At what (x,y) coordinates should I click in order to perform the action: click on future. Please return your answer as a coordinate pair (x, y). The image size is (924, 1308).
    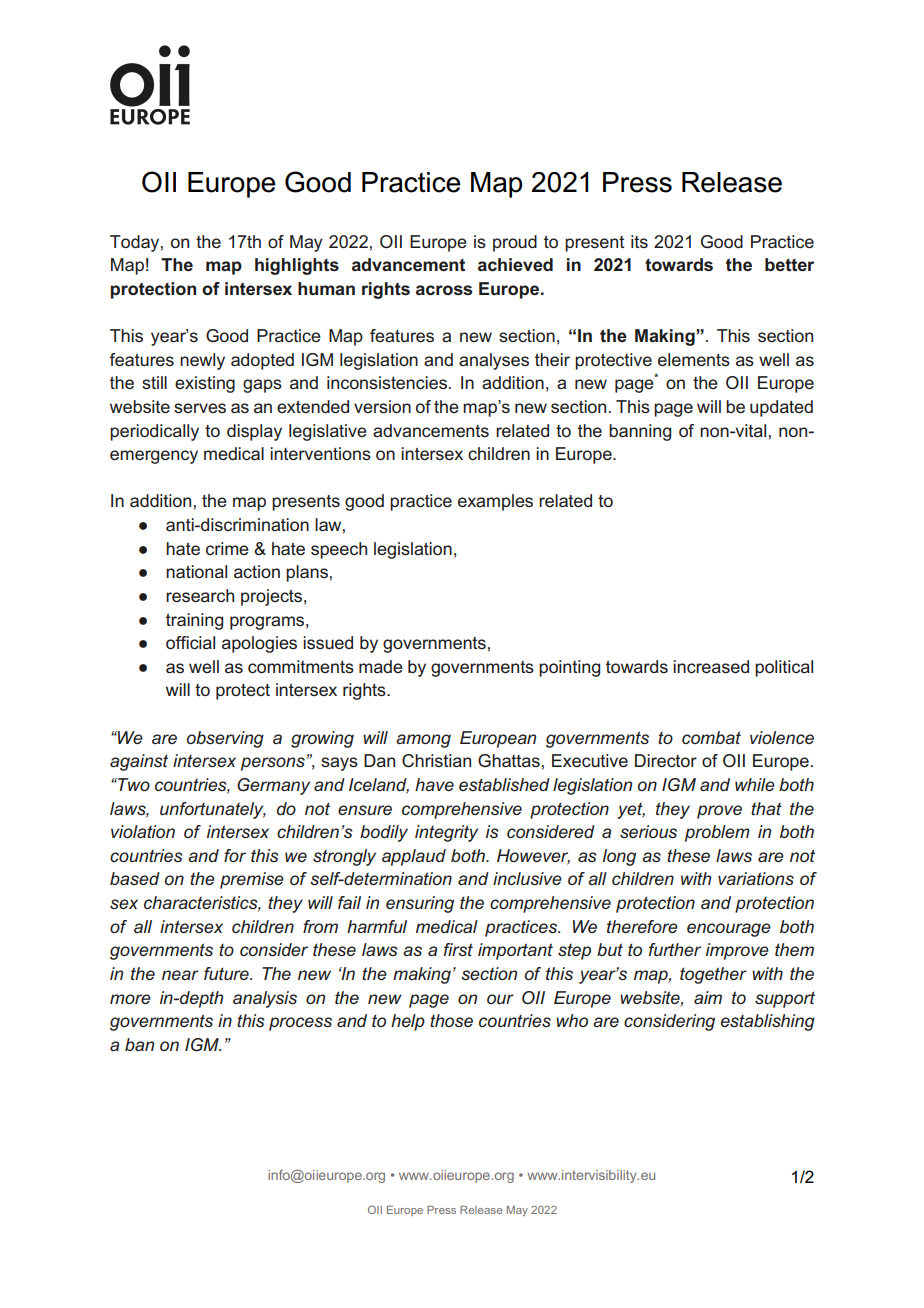
    Looking at the image, I should click on (227, 973).
